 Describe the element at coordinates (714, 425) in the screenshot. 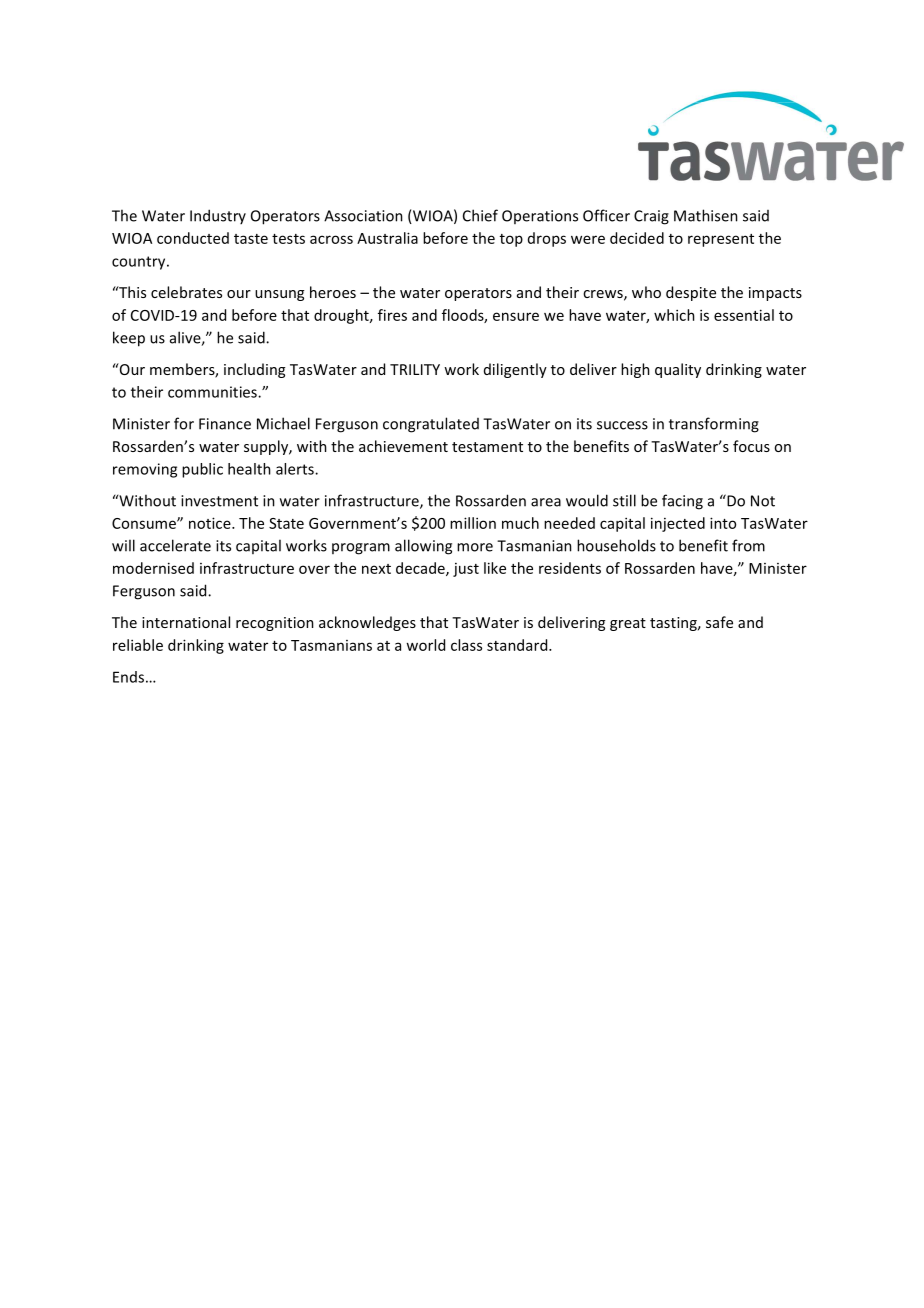

I see `transforming` at that location.
